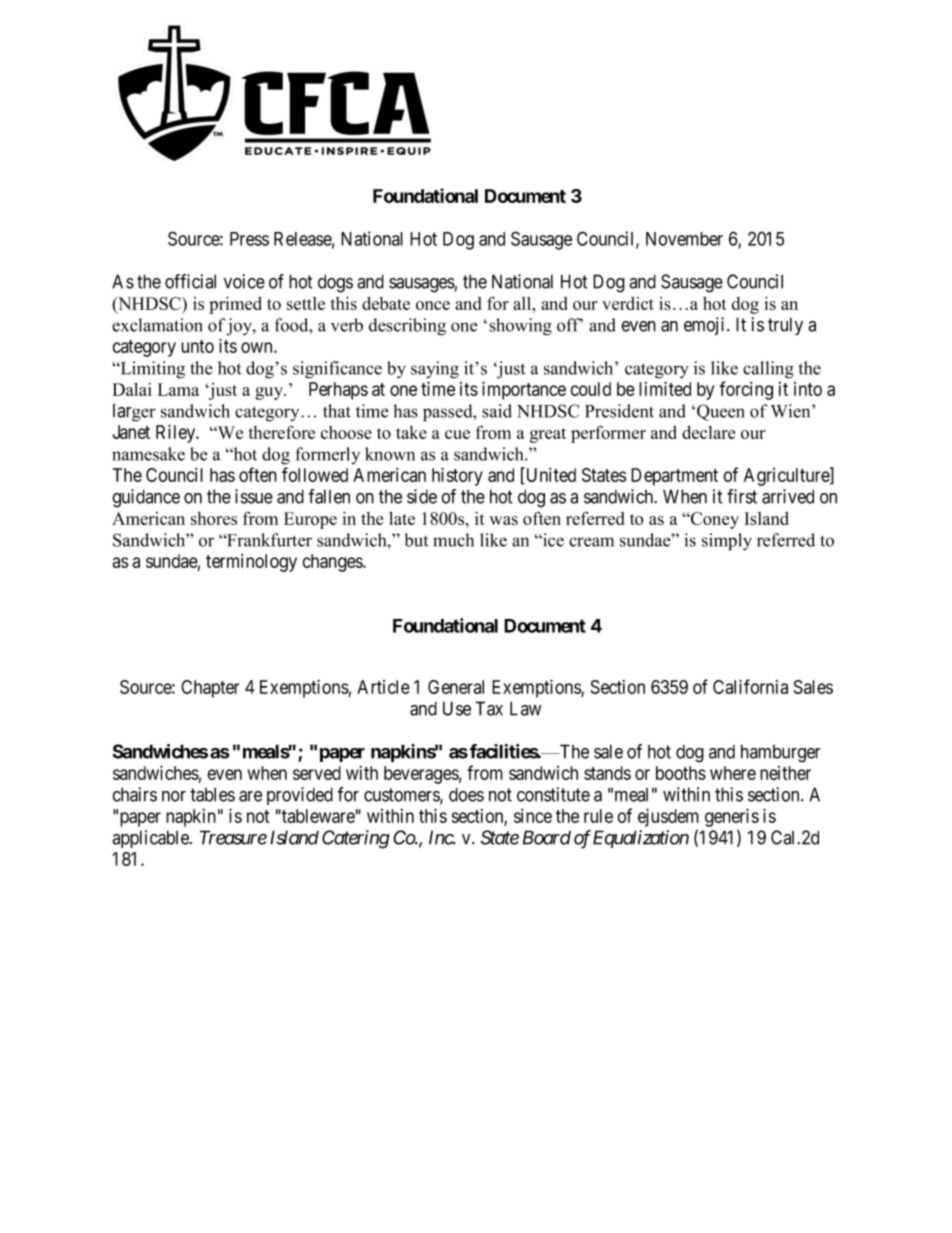 The width and height of the page is (952, 1233). What do you see at coordinates (214, 518) in the page?
I see `shores` at bounding box center [214, 518].
